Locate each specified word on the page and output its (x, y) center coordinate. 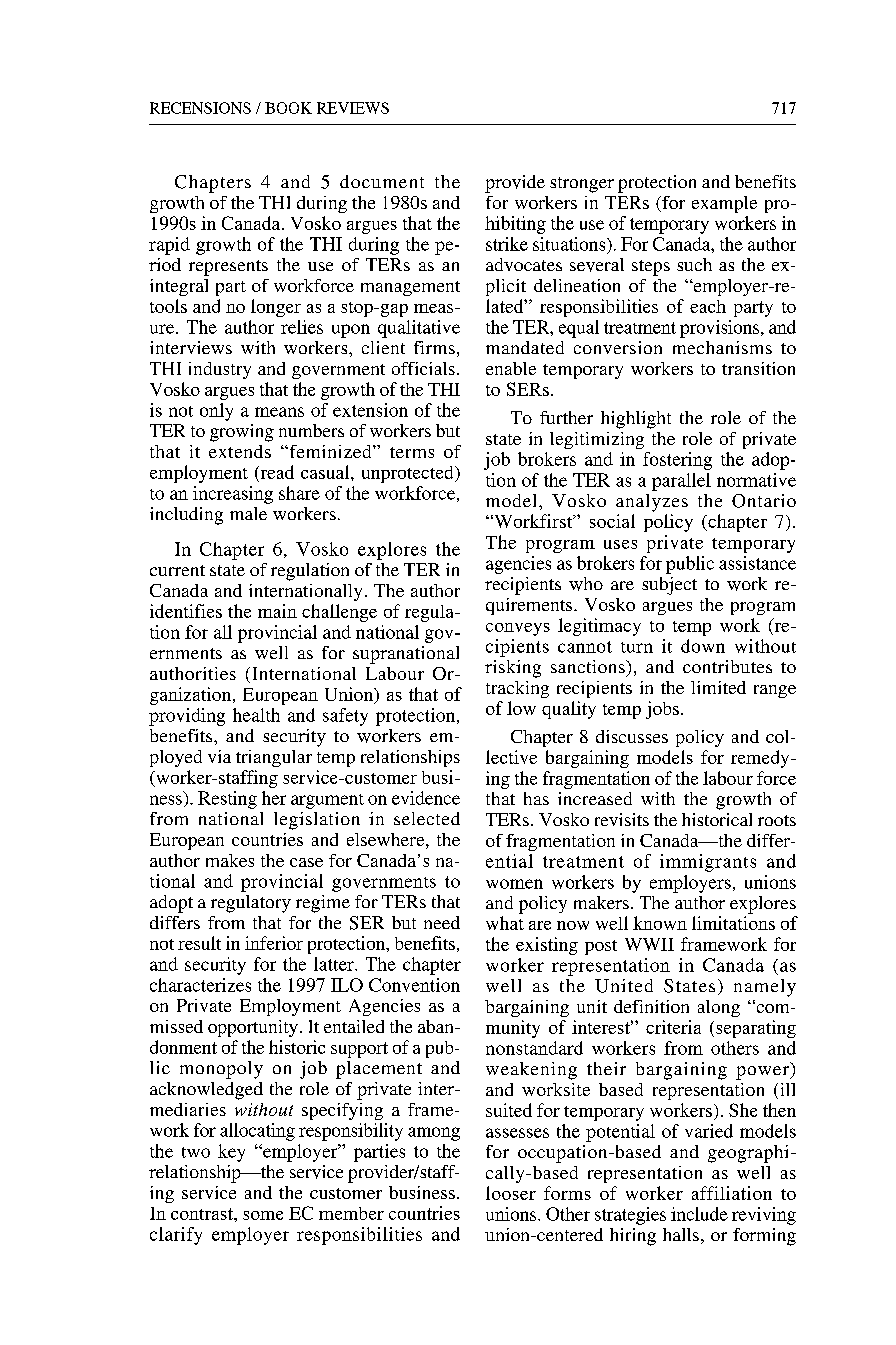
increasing (233, 495)
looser (511, 1193)
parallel (681, 482)
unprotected (409, 474)
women (514, 884)
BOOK (288, 108)
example (724, 204)
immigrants (708, 863)
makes (230, 860)
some (263, 1215)
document (382, 181)
